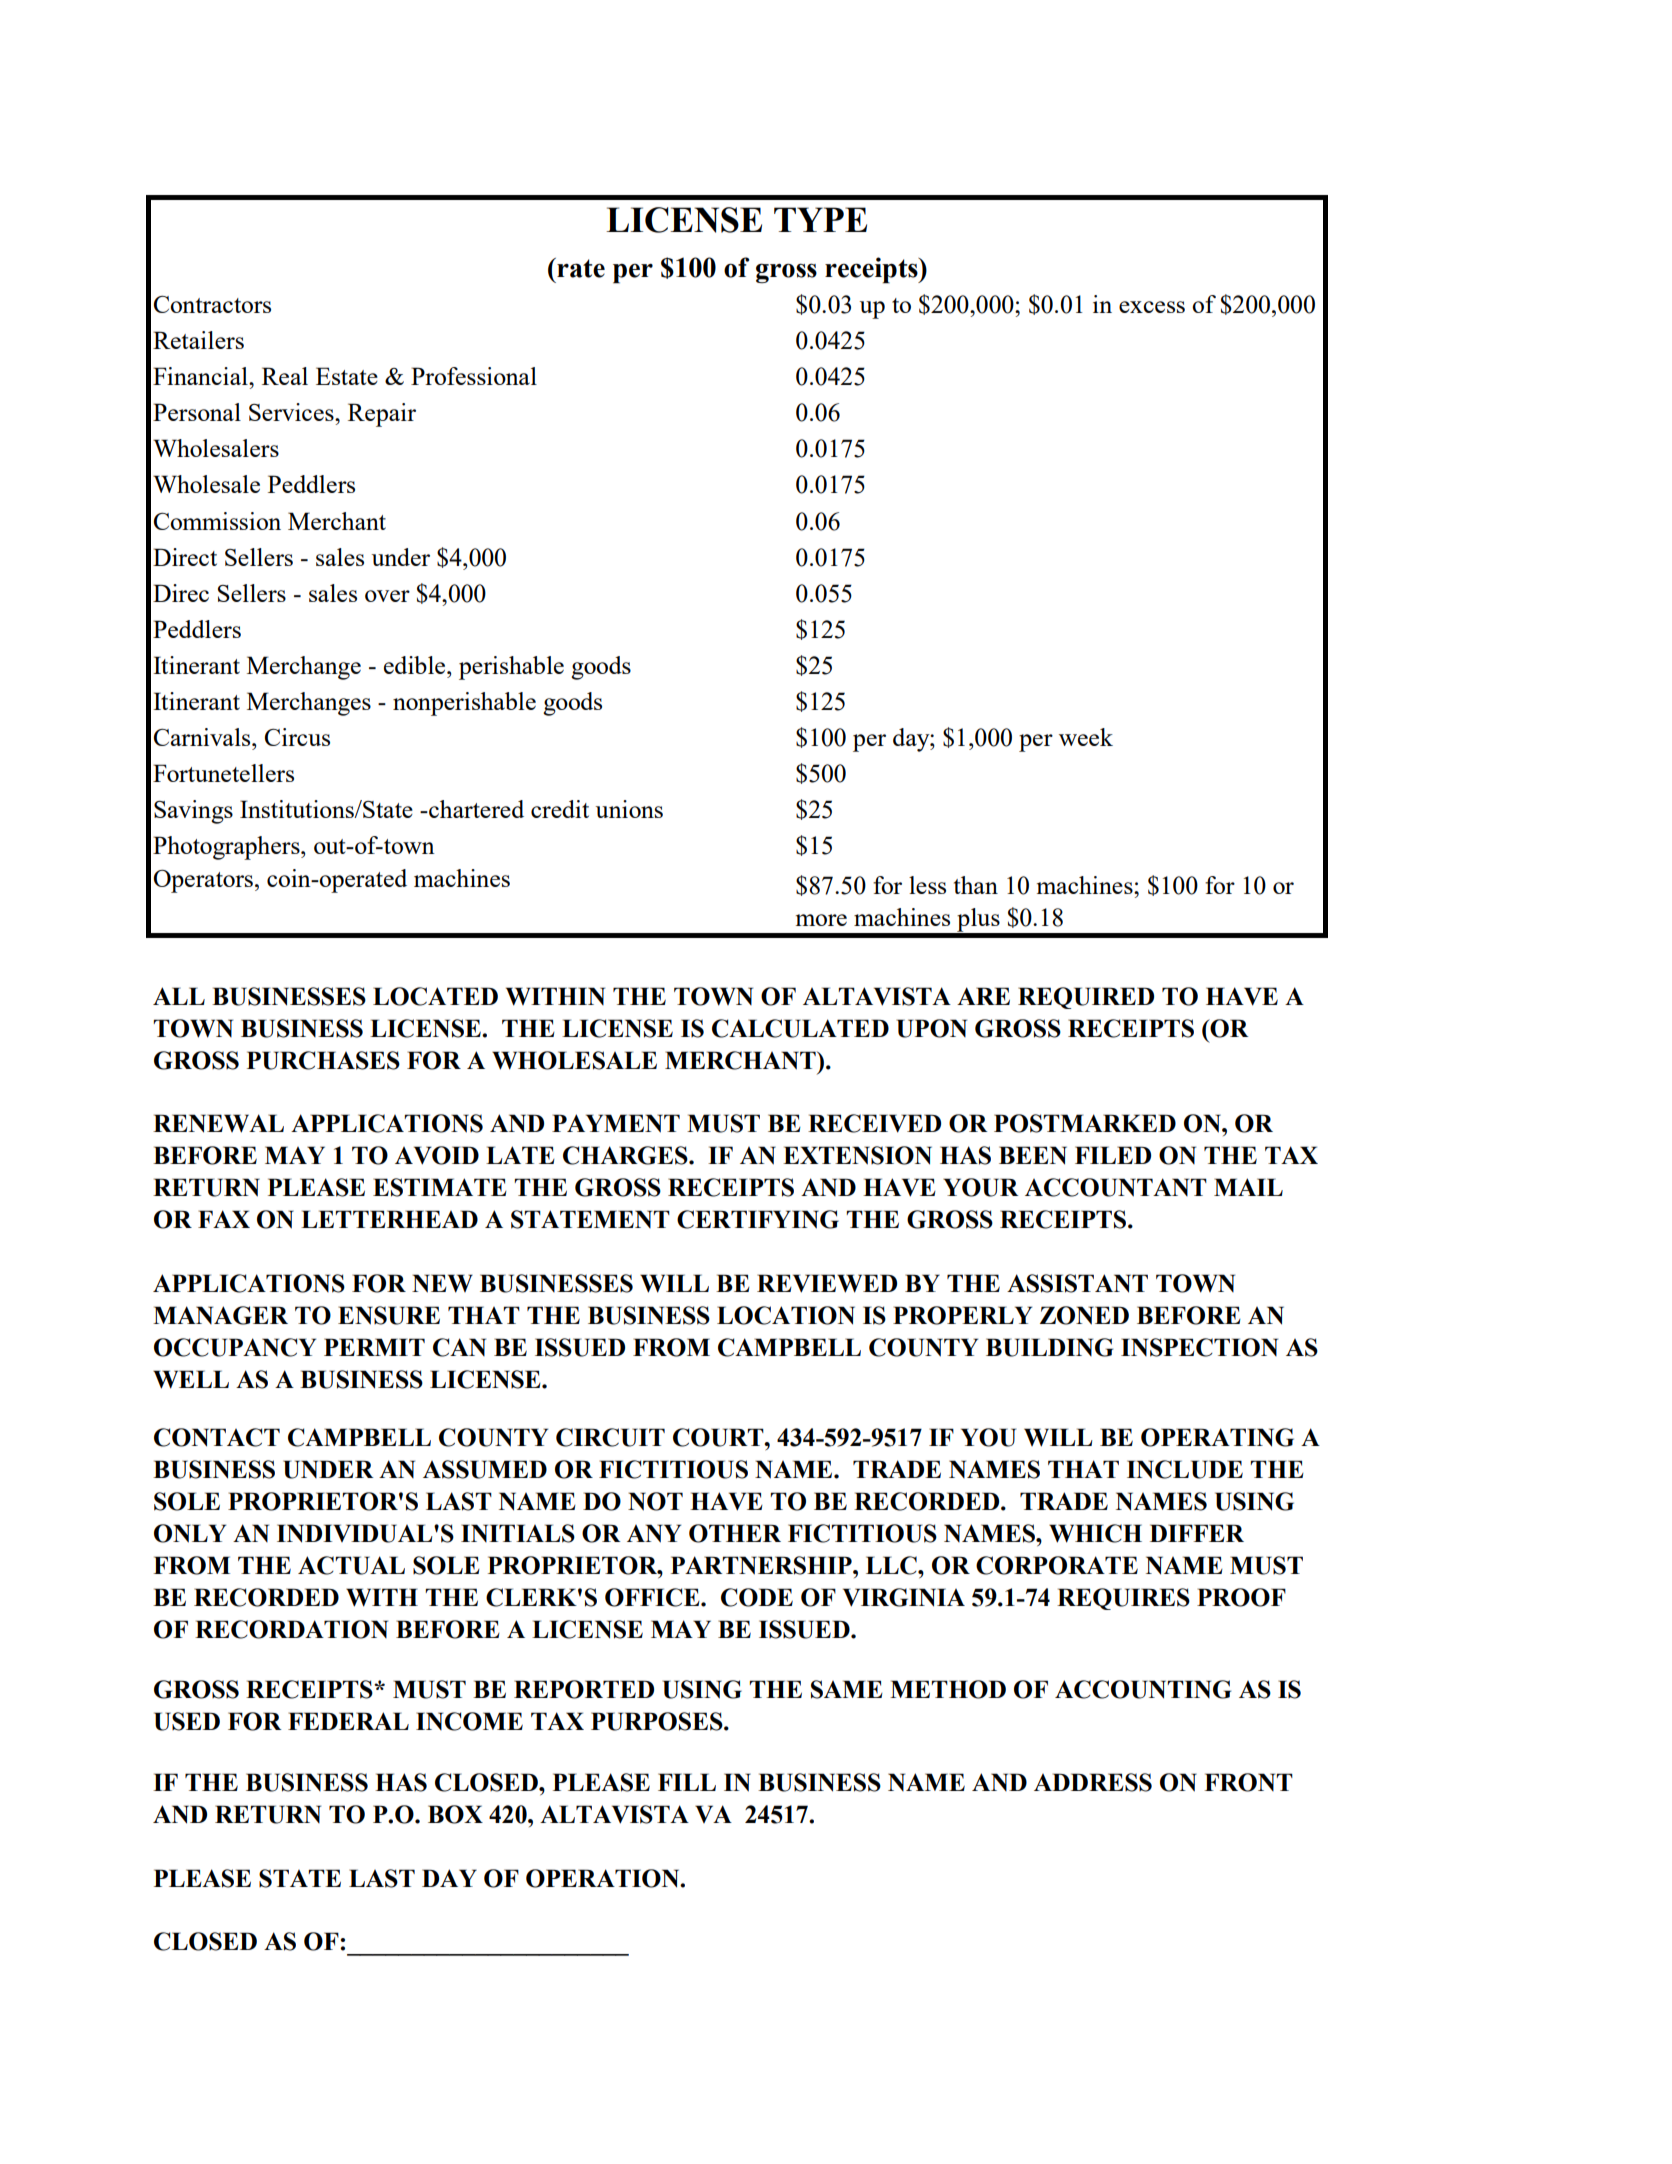 This screenshot has height=2164, width=1672. Describe the element at coordinates (1152, 307) in the screenshot. I see `excess` at that location.
